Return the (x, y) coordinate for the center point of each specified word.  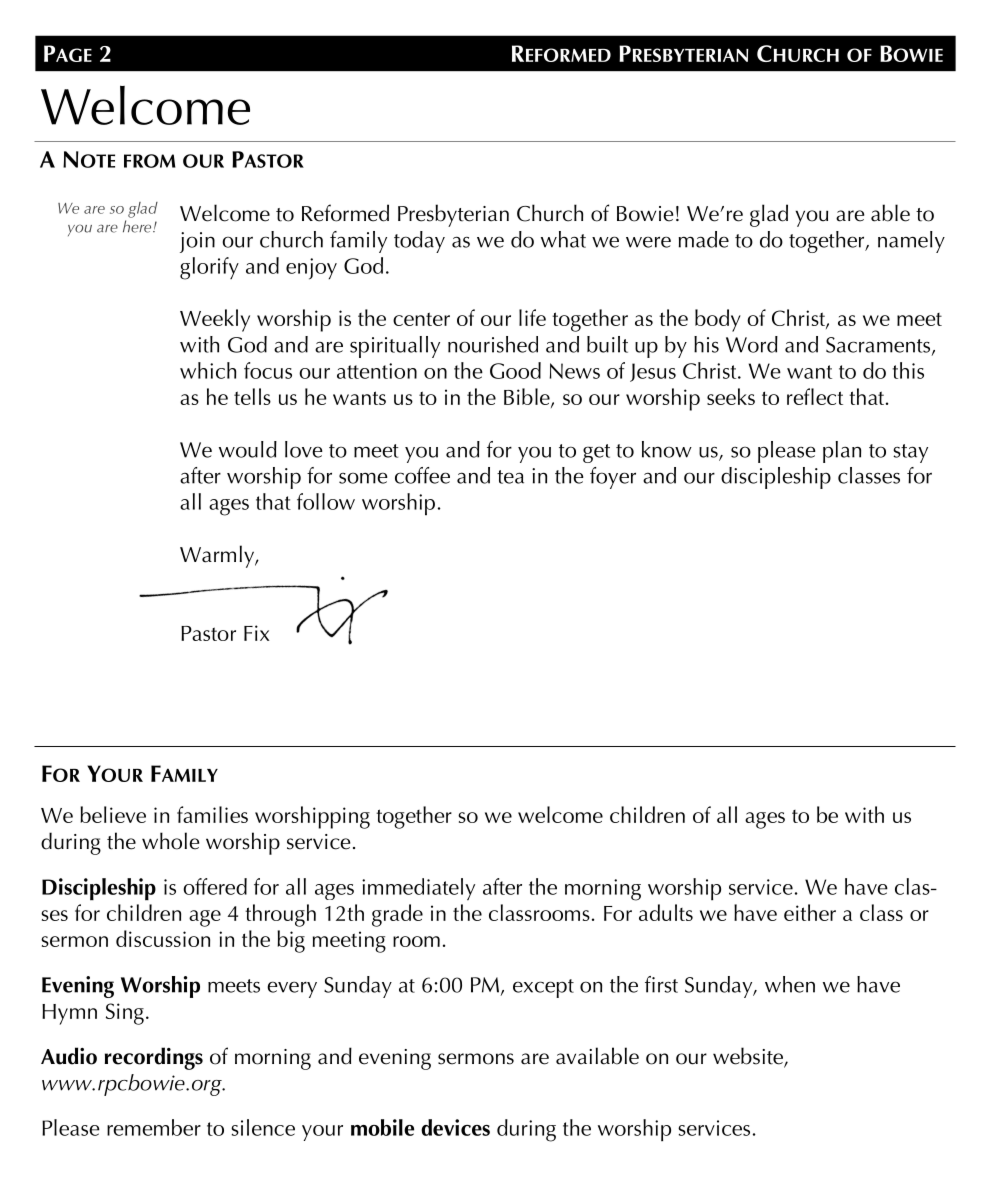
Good (515, 370)
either (810, 912)
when (790, 984)
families (212, 814)
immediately (418, 889)
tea (510, 477)
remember (154, 1127)
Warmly (218, 556)
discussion (163, 938)
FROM (150, 161)
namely (911, 242)
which (208, 370)
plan (842, 452)
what (563, 239)
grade (397, 915)
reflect (815, 396)
